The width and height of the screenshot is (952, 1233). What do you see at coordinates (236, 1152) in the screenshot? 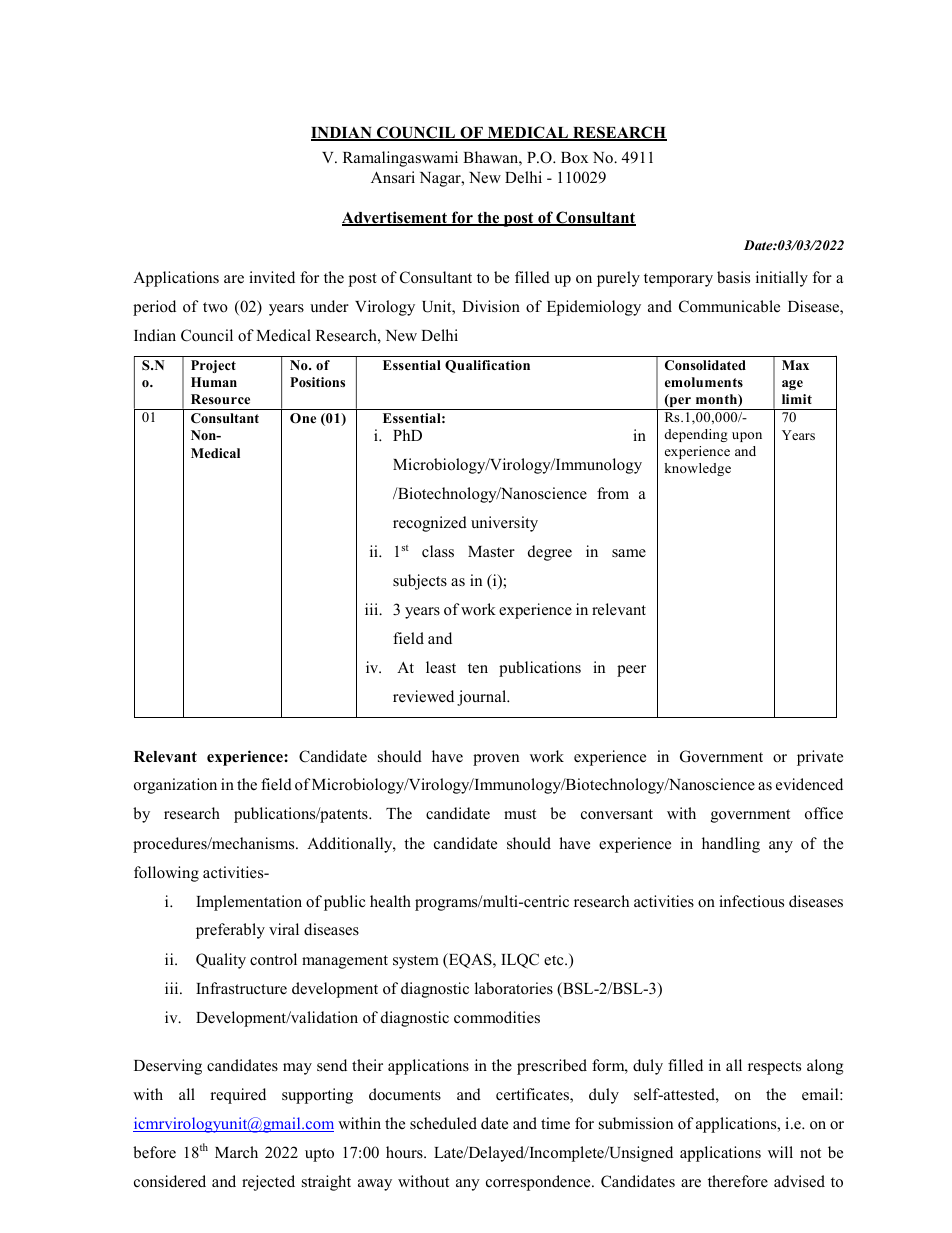
I see `March` at bounding box center [236, 1152].
